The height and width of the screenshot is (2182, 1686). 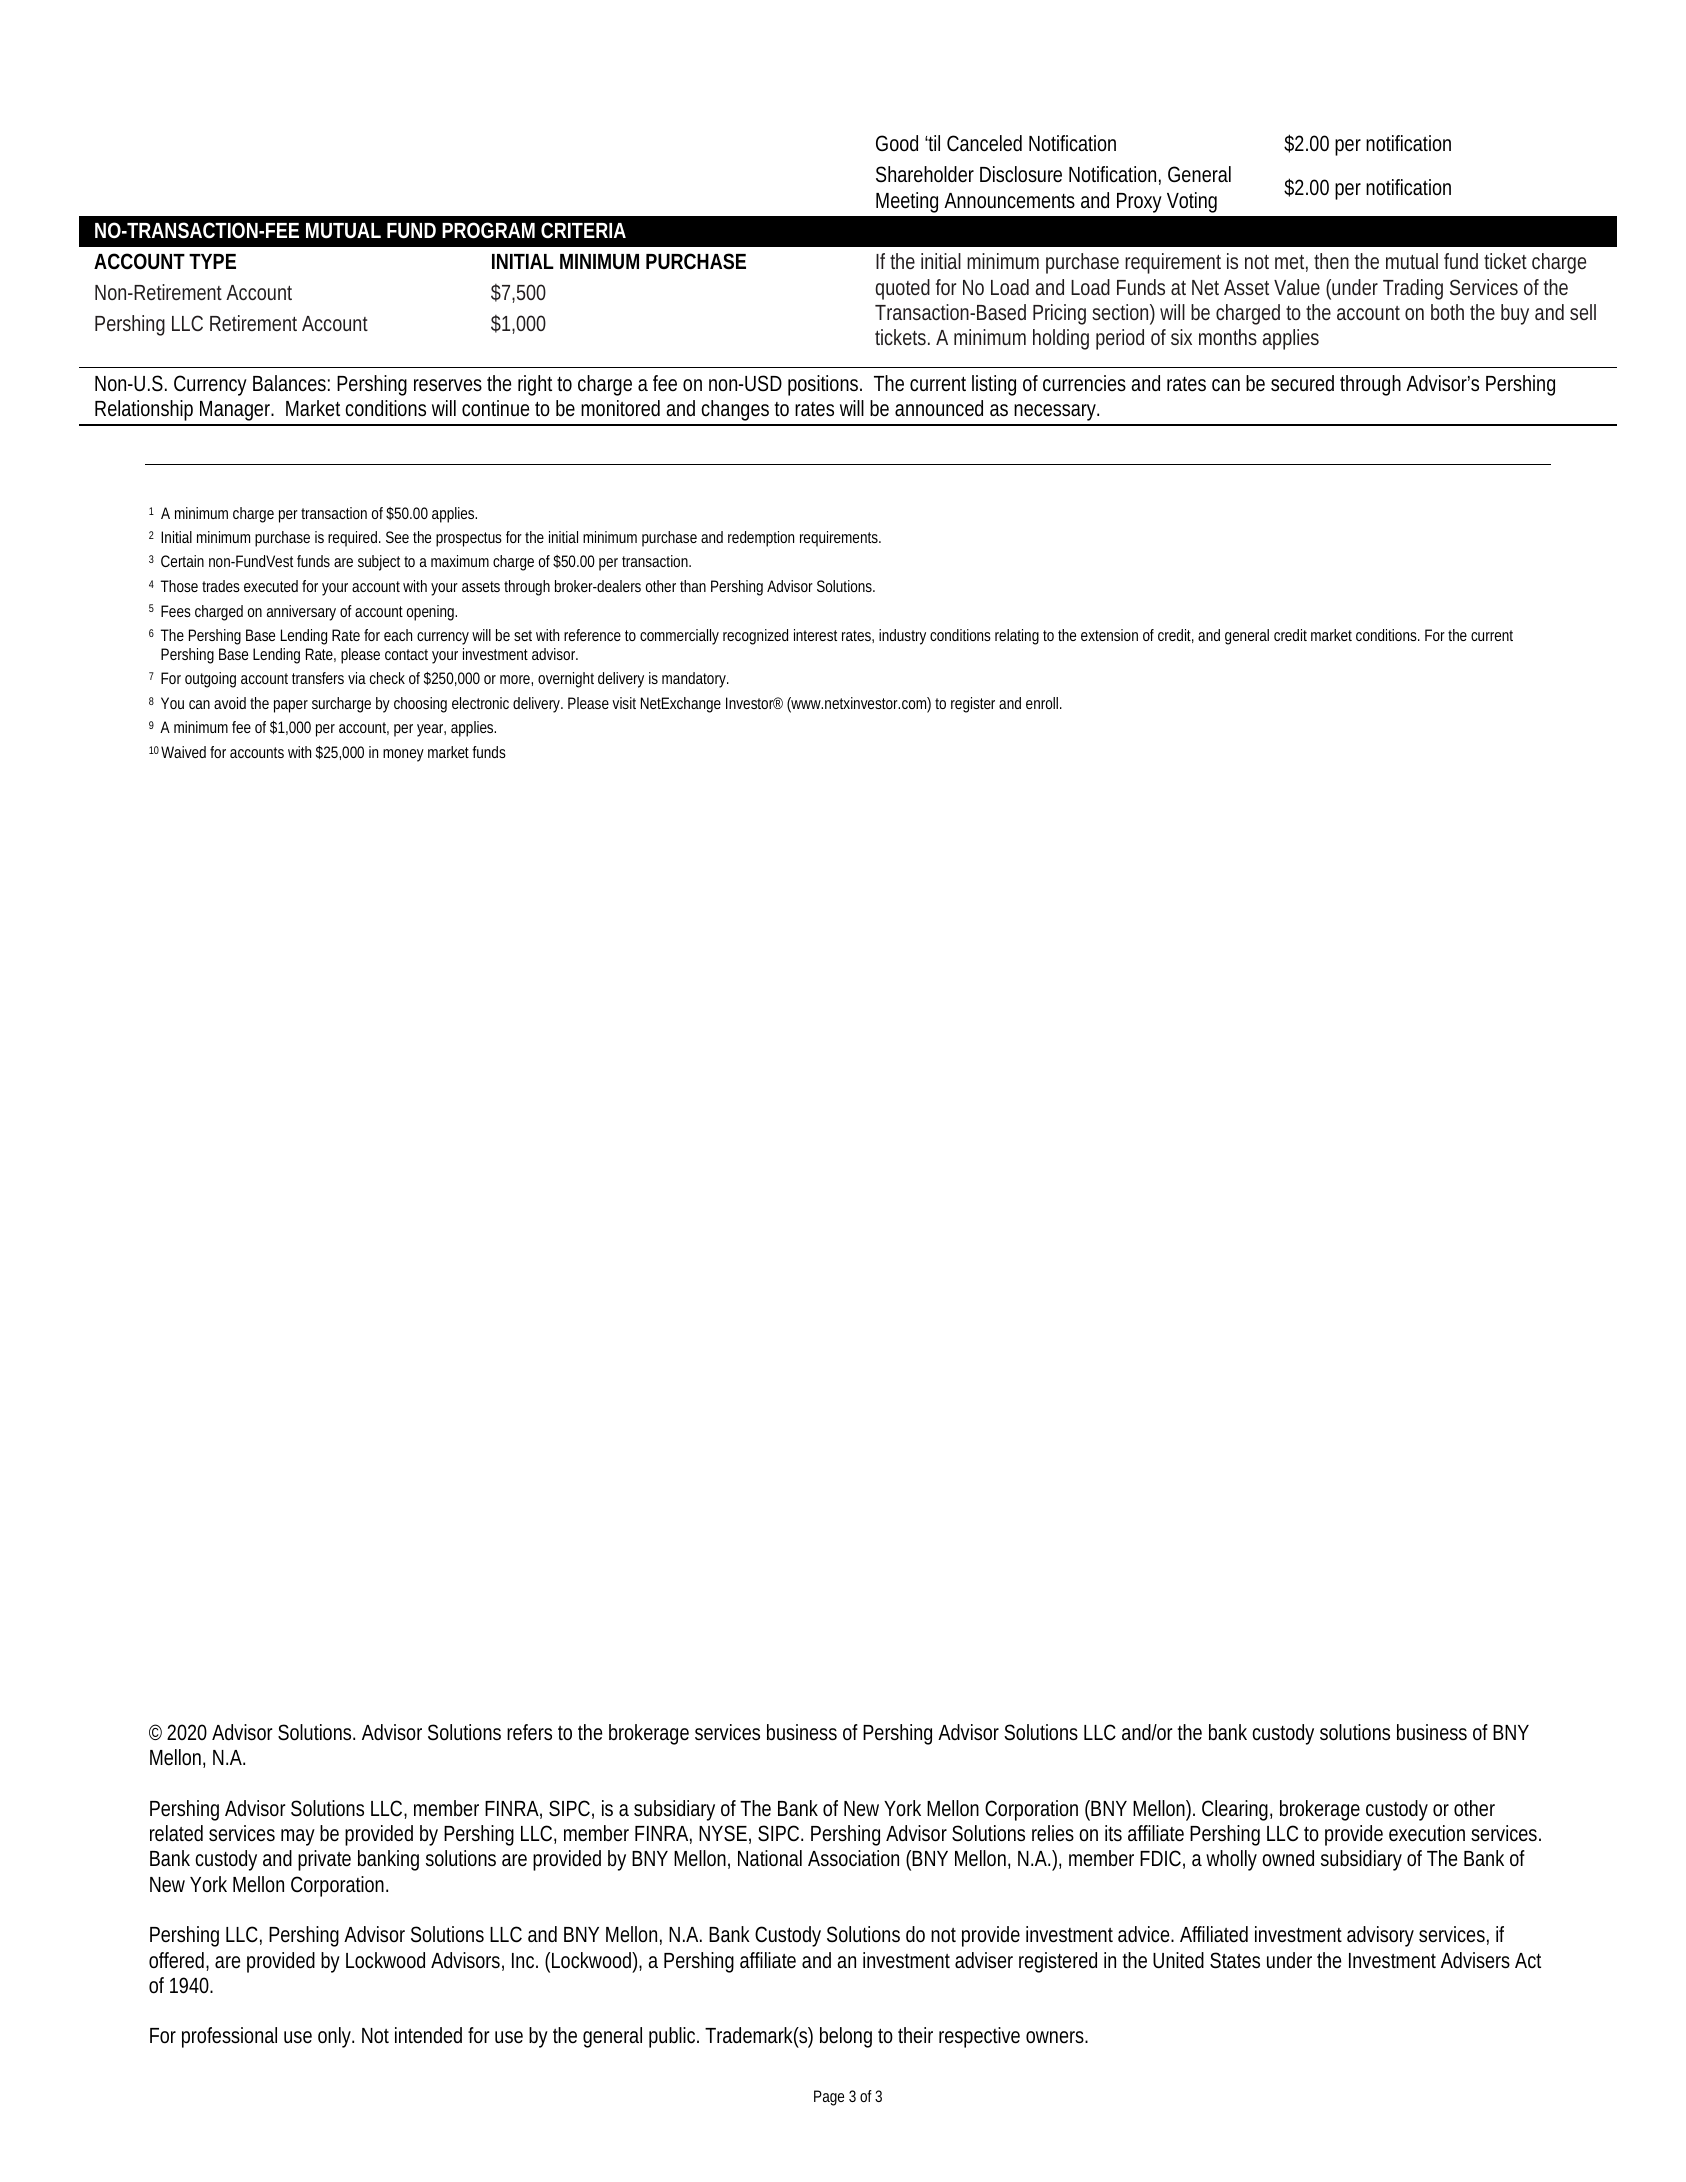 What do you see at coordinates (925, 174) in the screenshot?
I see `Shareholder` at bounding box center [925, 174].
